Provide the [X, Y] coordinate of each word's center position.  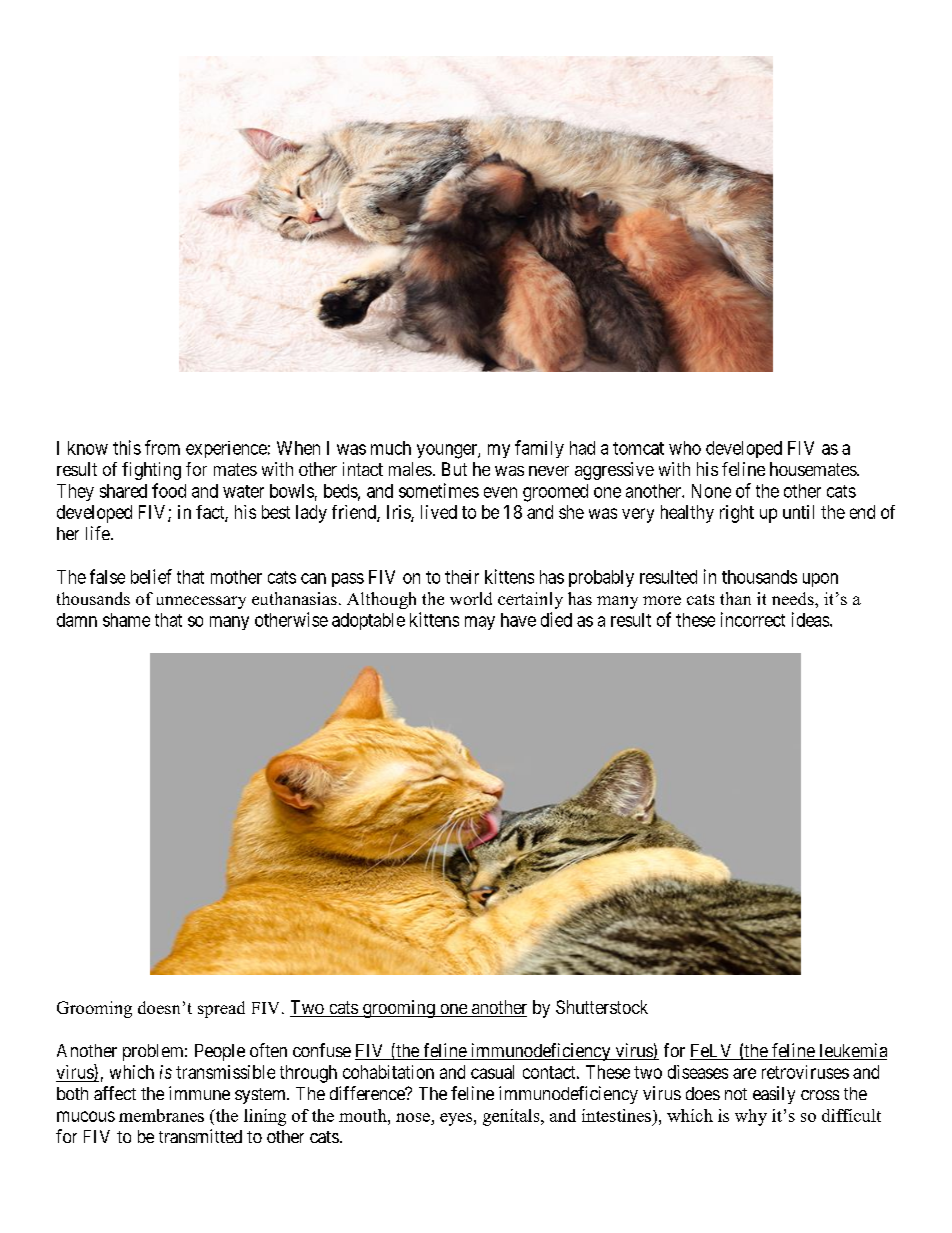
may [480, 623]
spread [221, 1009]
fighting [151, 471]
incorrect [753, 619]
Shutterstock [602, 1007]
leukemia [852, 1051]
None [711, 491]
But [454, 469]
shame [126, 620]
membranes [161, 1115]
